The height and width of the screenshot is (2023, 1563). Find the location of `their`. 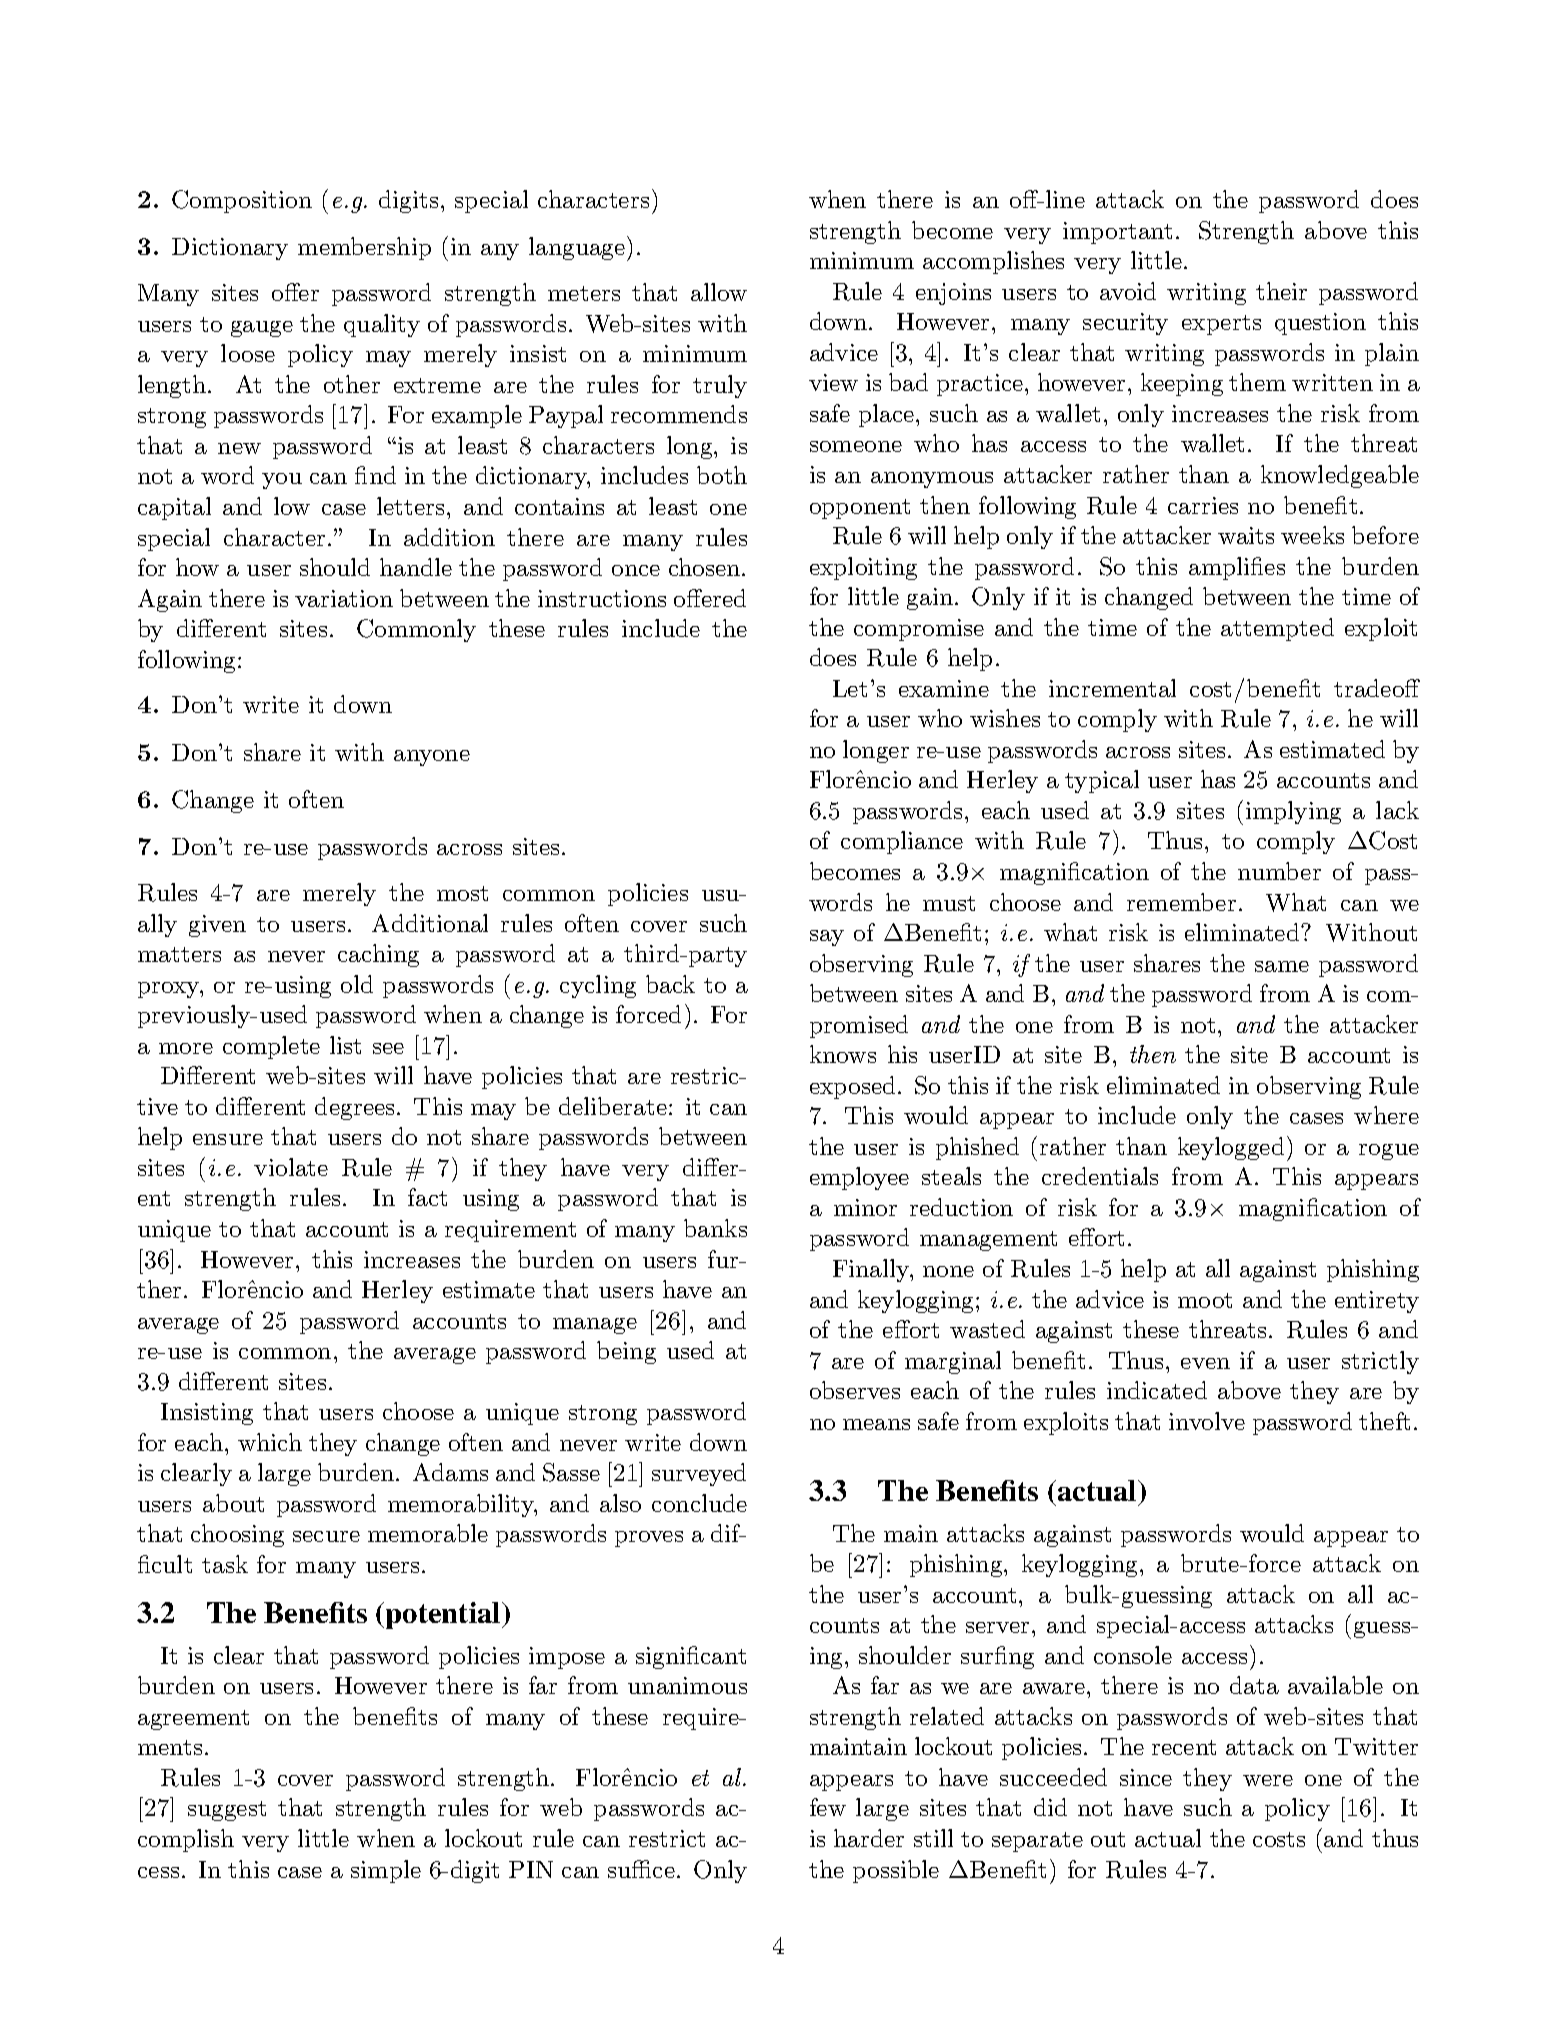

their is located at coordinates (1281, 291).
